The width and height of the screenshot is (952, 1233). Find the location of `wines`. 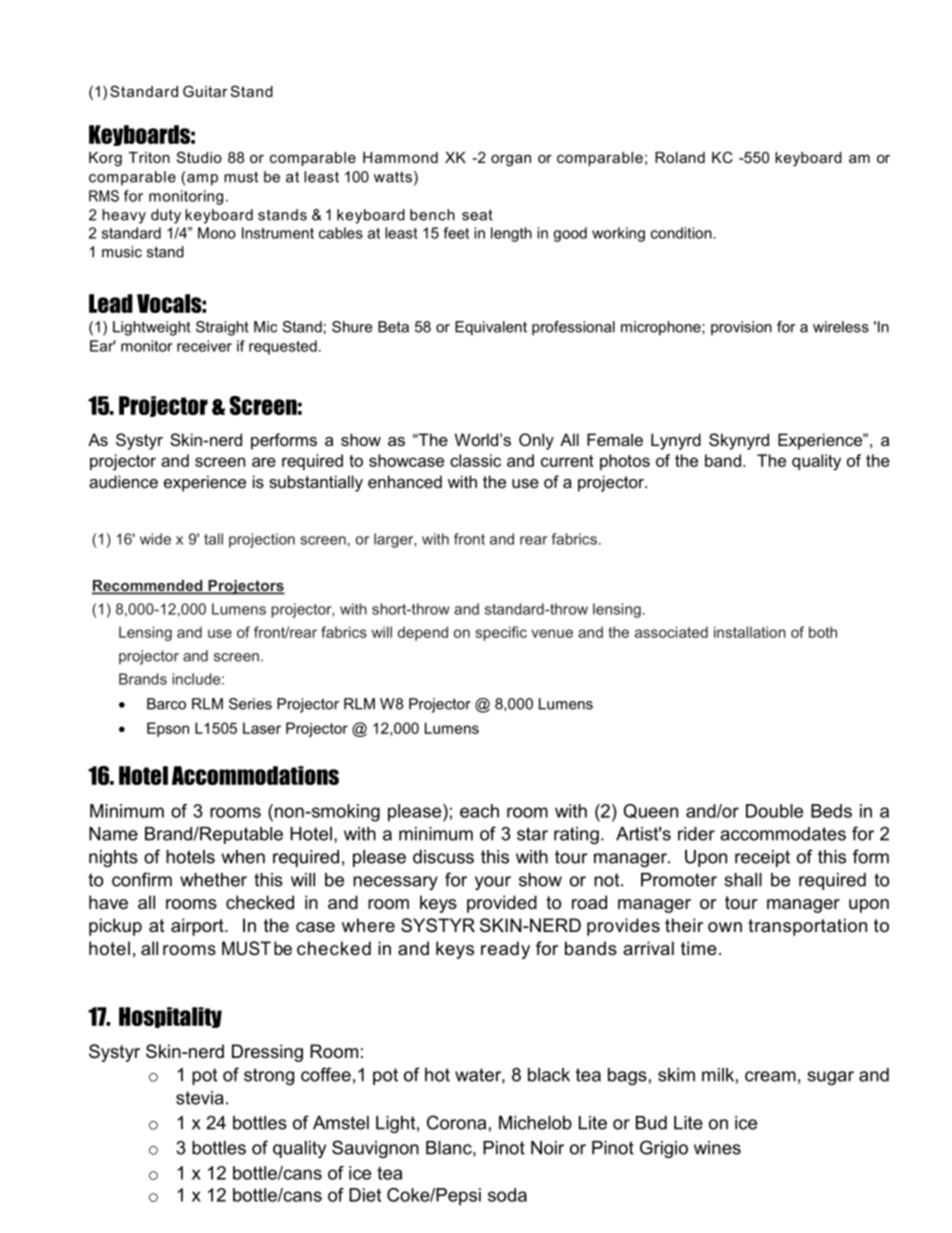

wines is located at coordinates (717, 1148).
